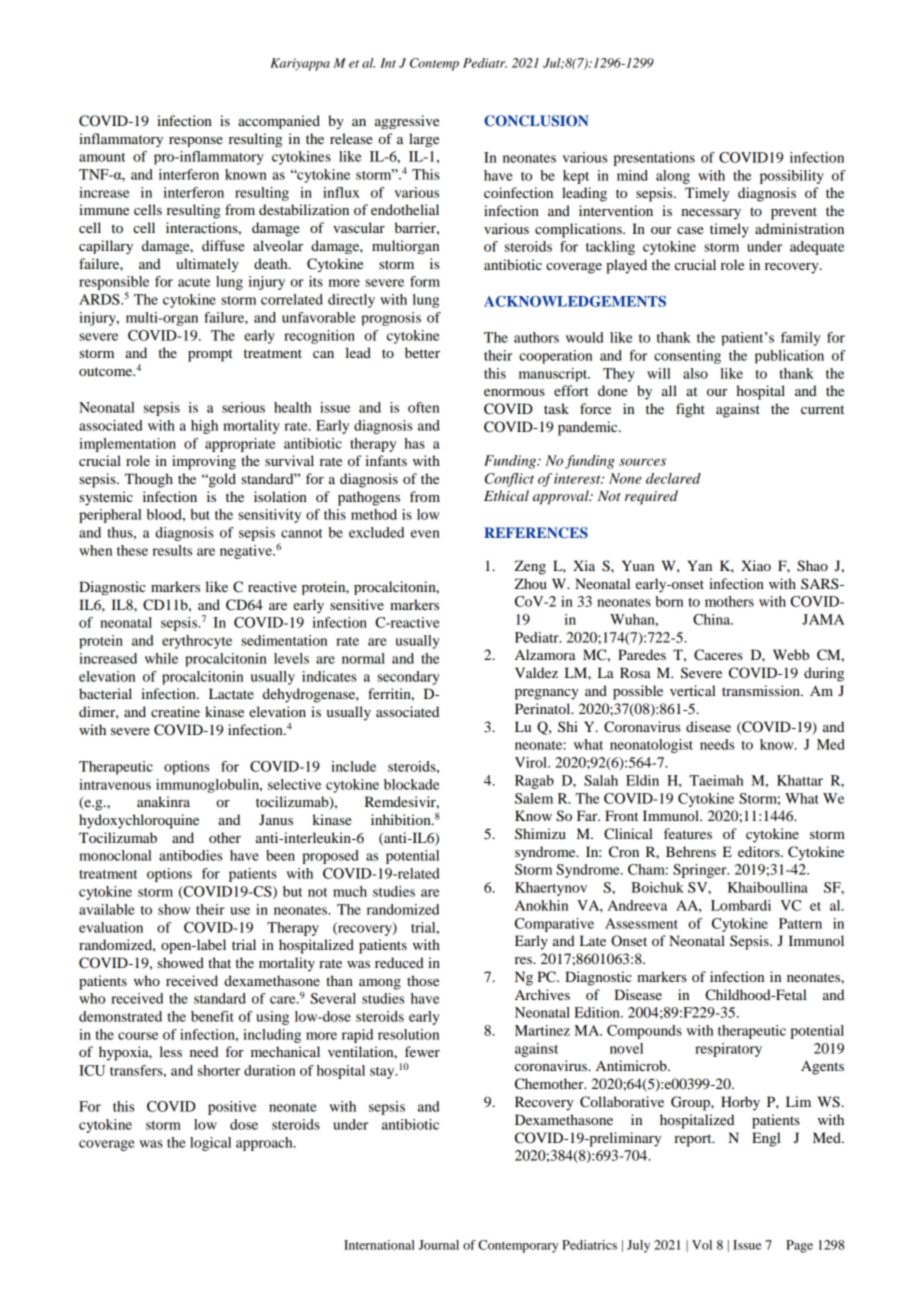 This screenshot has height=1308, width=924. What do you see at coordinates (408, 678) in the screenshot?
I see `secondary` at bounding box center [408, 678].
